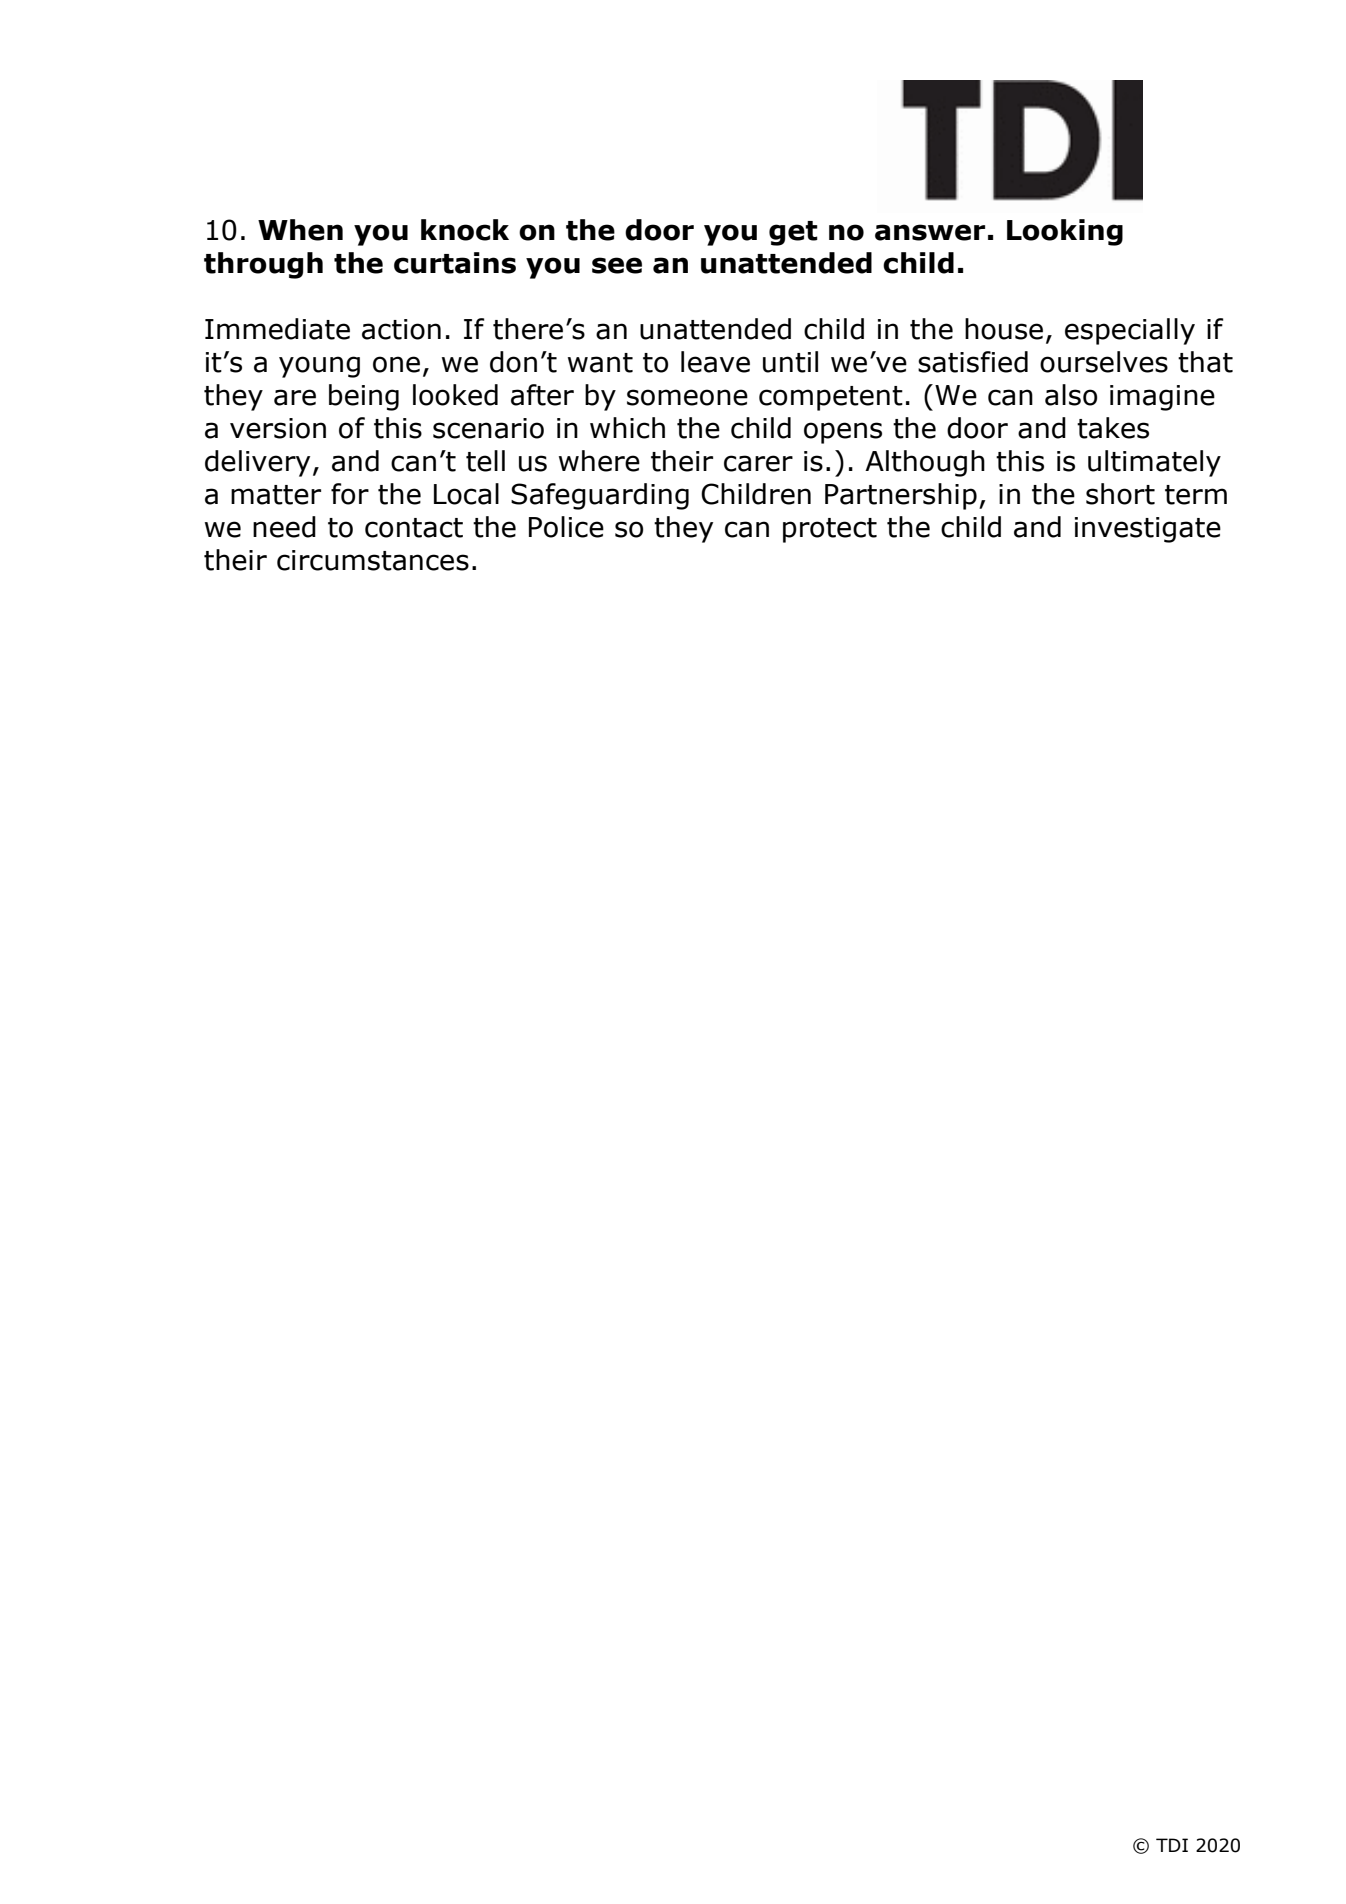  Describe the element at coordinates (1148, 530) in the image. I see `investigate` at that location.
